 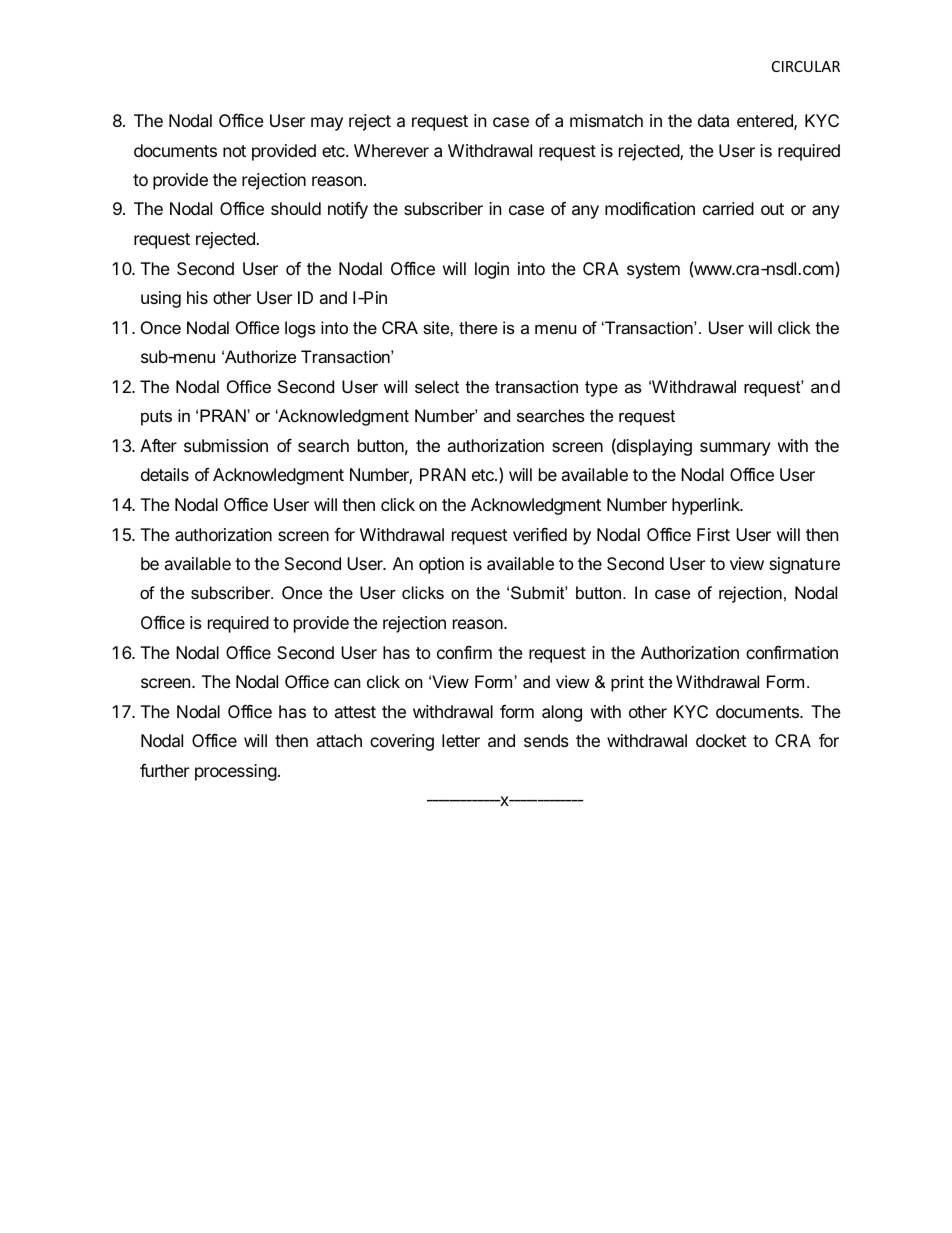 What do you see at coordinates (197, 297) in the screenshot?
I see `his` at bounding box center [197, 297].
